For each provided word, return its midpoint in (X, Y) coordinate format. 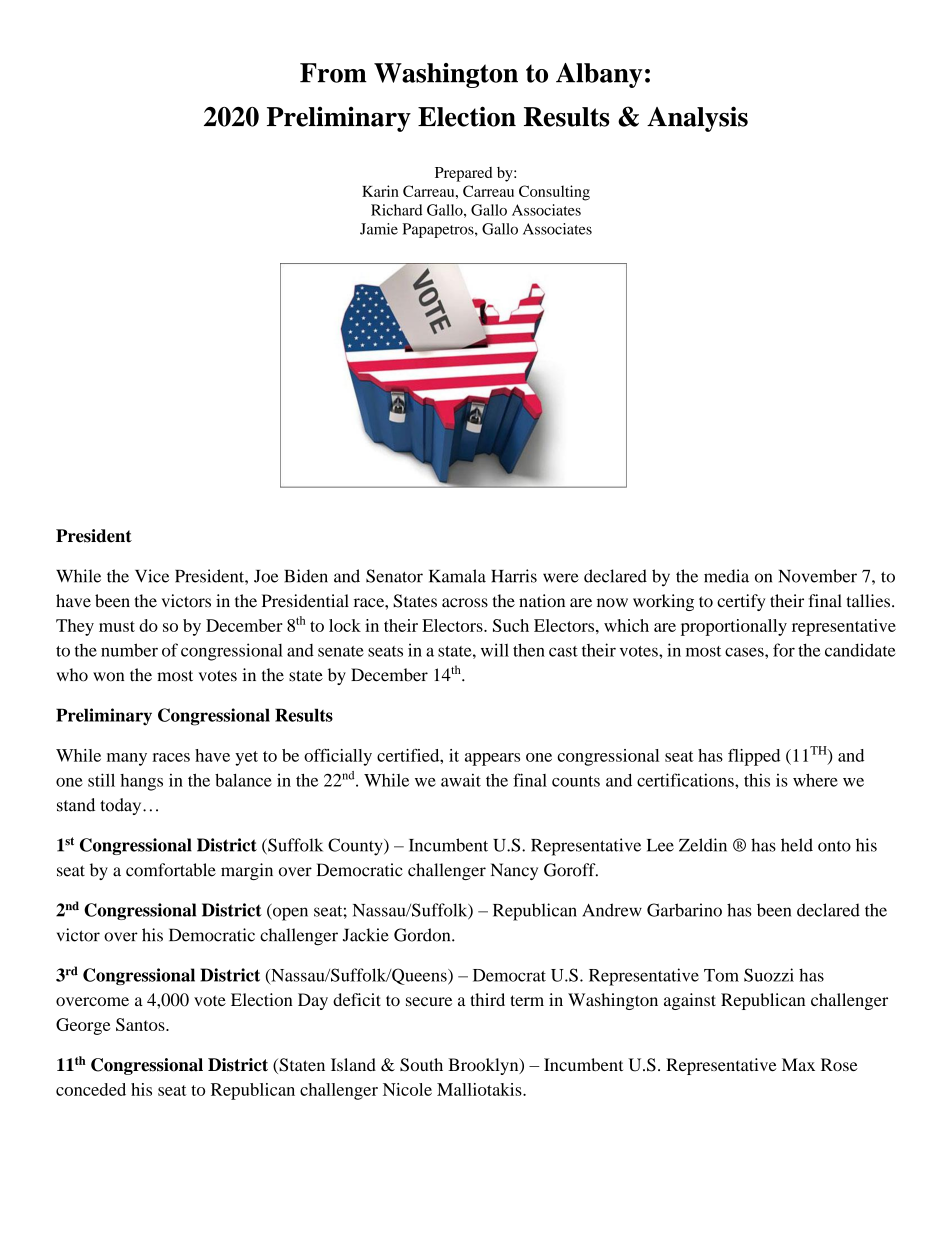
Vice (152, 576)
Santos (141, 1024)
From (333, 73)
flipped (754, 757)
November (818, 576)
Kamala (457, 576)
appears (492, 759)
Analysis (697, 119)
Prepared (463, 174)
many (127, 759)
